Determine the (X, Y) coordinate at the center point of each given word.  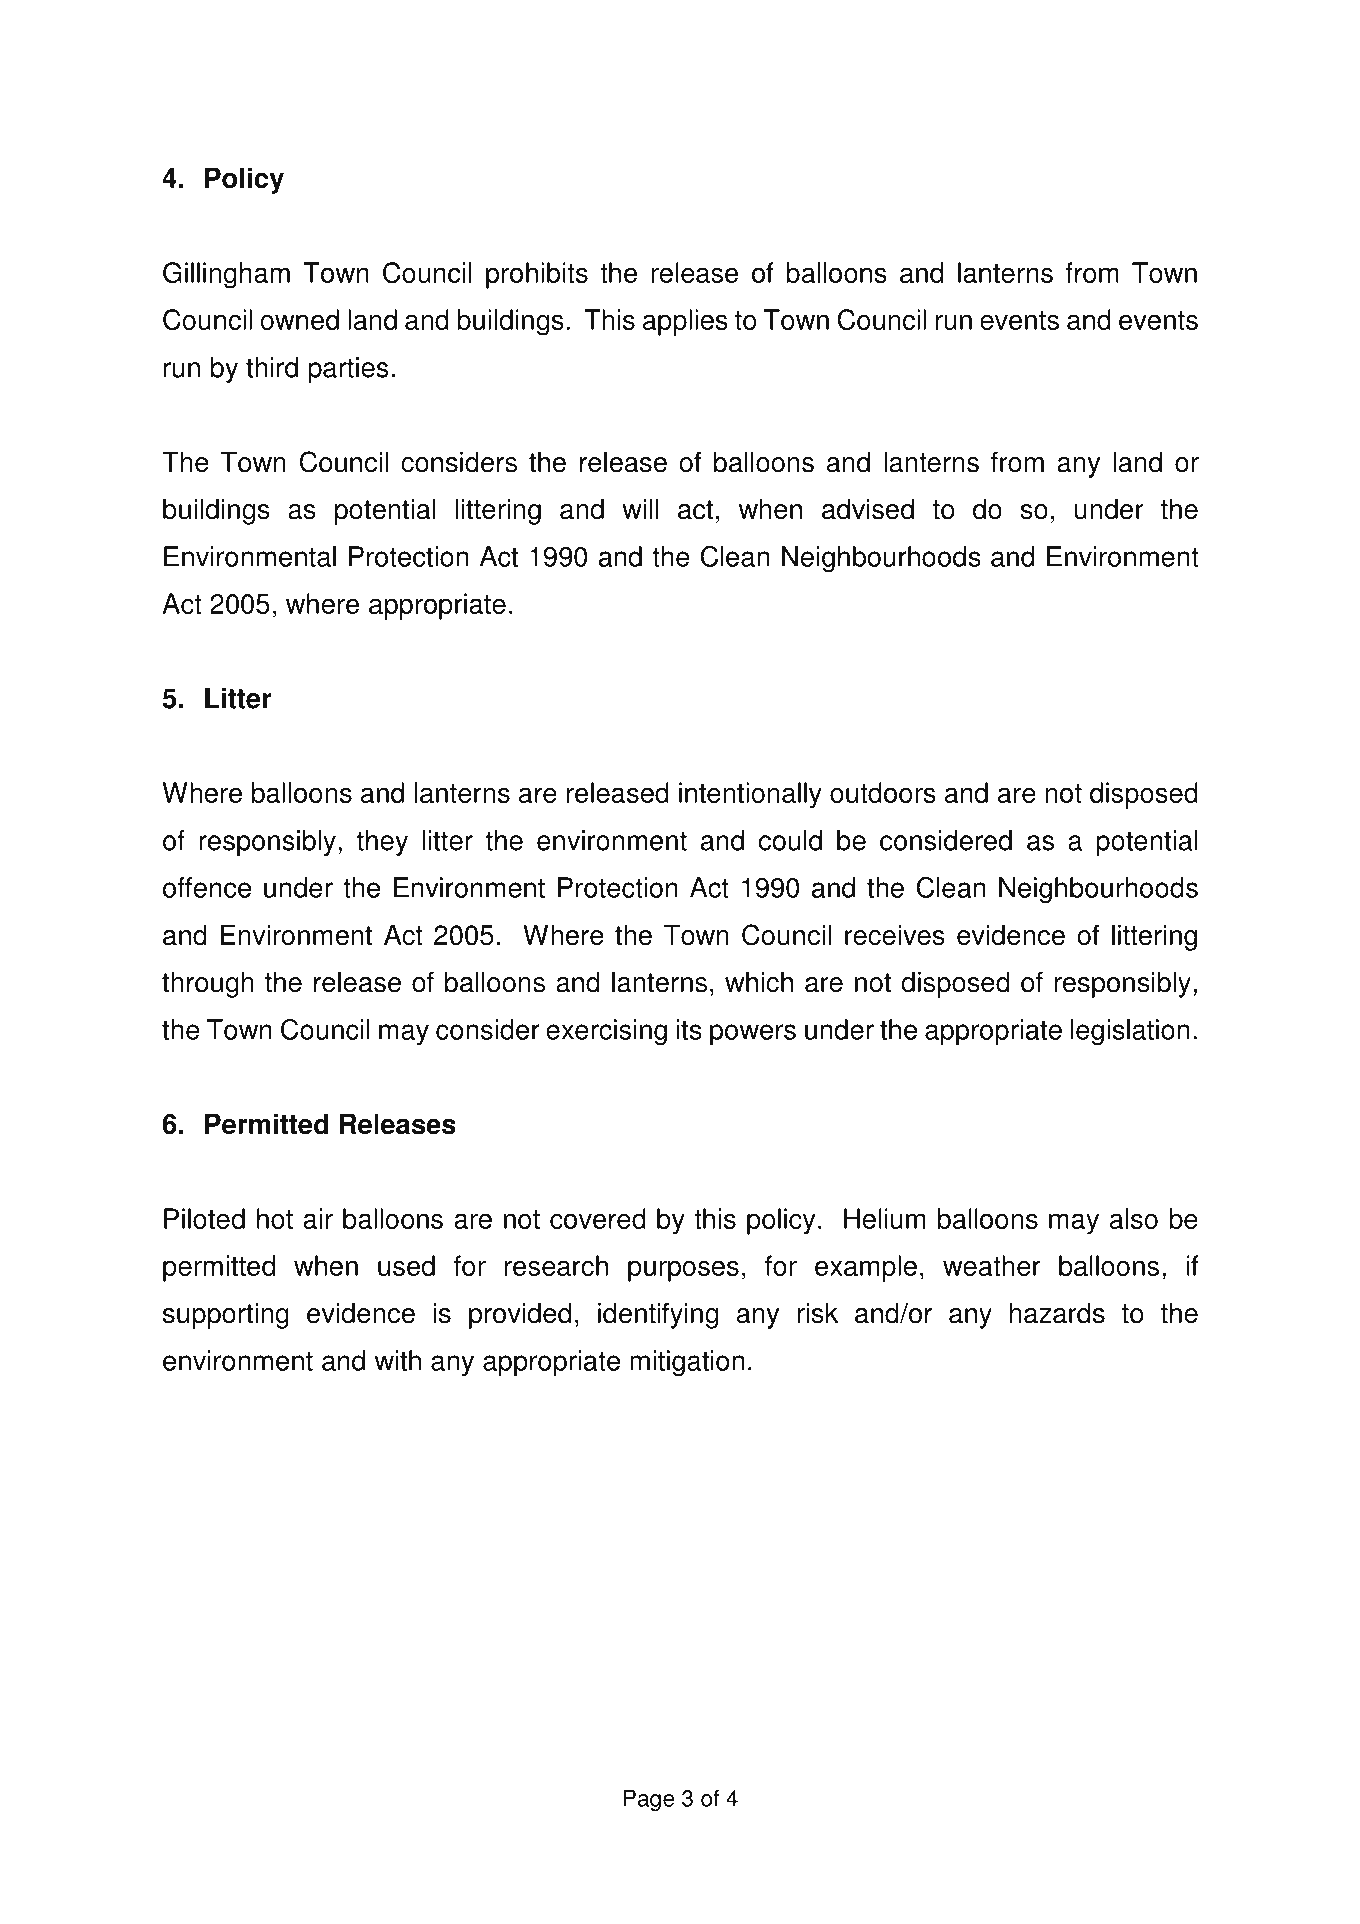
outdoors (883, 792)
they (382, 843)
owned (299, 319)
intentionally (750, 795)
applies (685, 322)
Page (649, 1800)
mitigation (687, 1363)
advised (868, 509)
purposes (683, 1271)
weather (992, 1265)
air (318, 1218)
